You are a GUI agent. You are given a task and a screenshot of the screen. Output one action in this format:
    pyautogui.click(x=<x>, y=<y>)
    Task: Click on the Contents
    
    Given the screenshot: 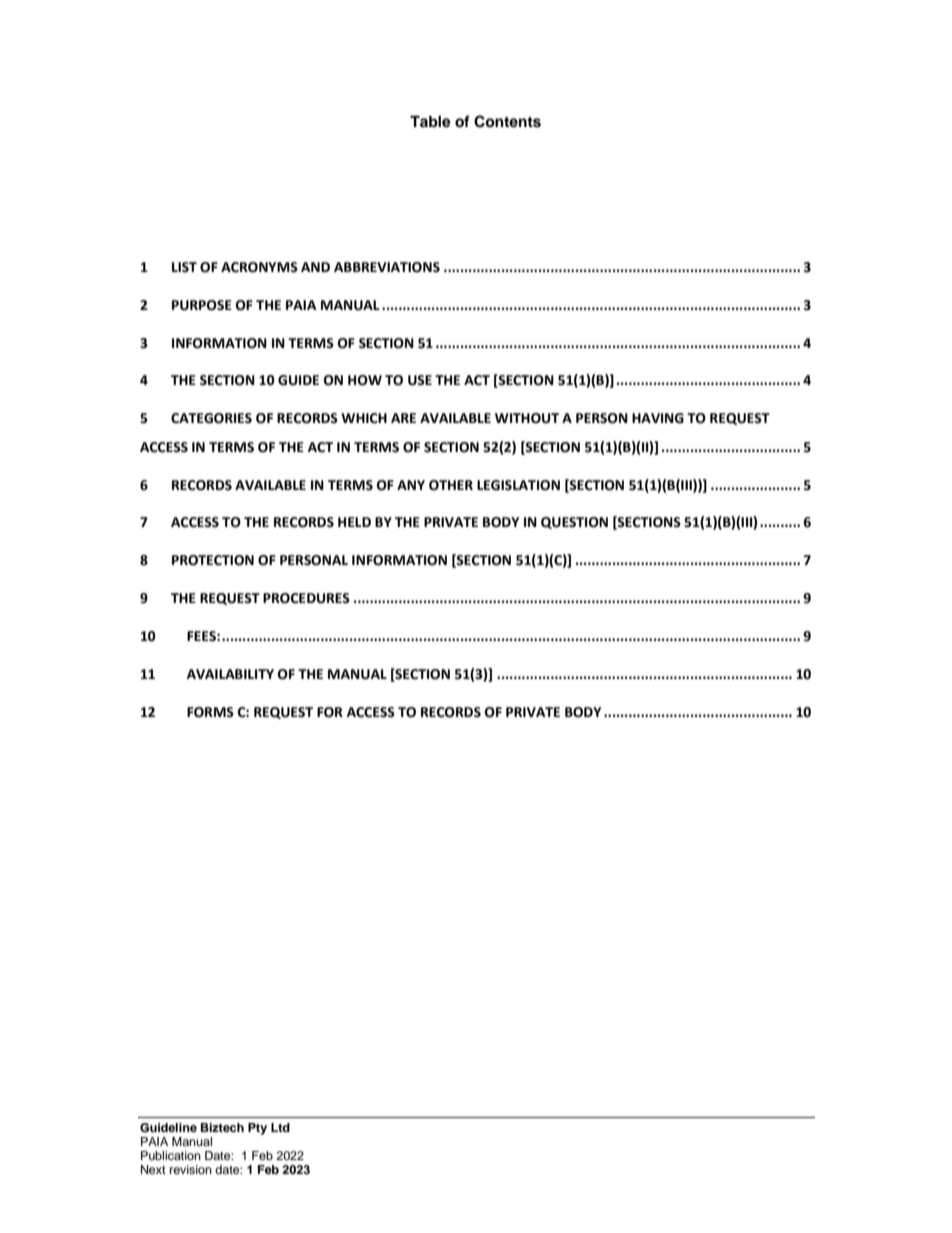 What is the action you would take?
    pyautogui.click(x=507, y=121)
